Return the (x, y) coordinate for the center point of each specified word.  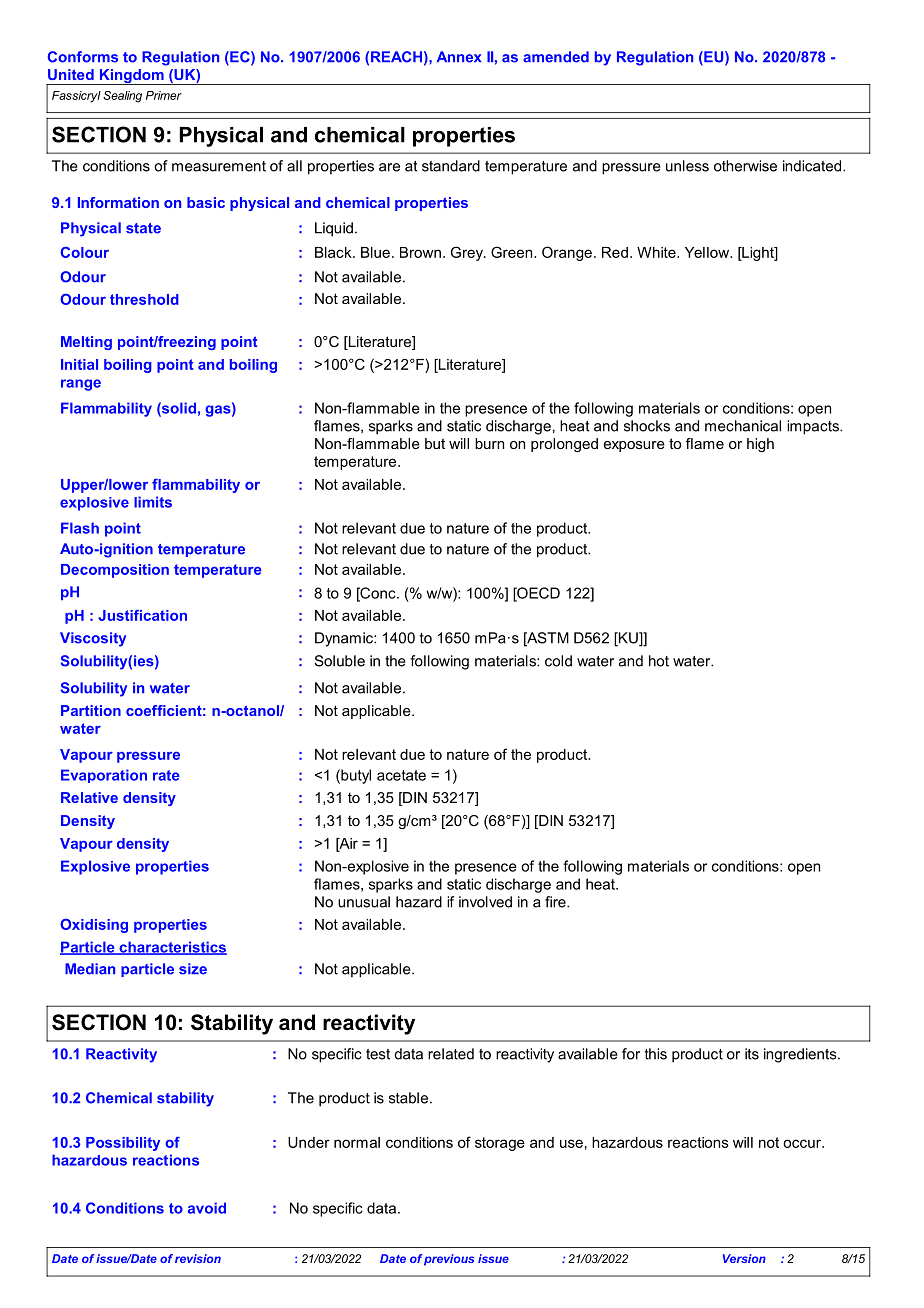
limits (153, 502)
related (451, 1054)
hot (659, 661)
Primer (164, 95)
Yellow (708, 252)
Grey (468, 253)
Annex (459, 57)
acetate (401, 775)
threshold (144, 299)
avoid (207, 1208)
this (656, 1054)
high (760, 445)
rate (166, 775)
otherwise (745, 166)
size (193, 969)
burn (489, 443)
